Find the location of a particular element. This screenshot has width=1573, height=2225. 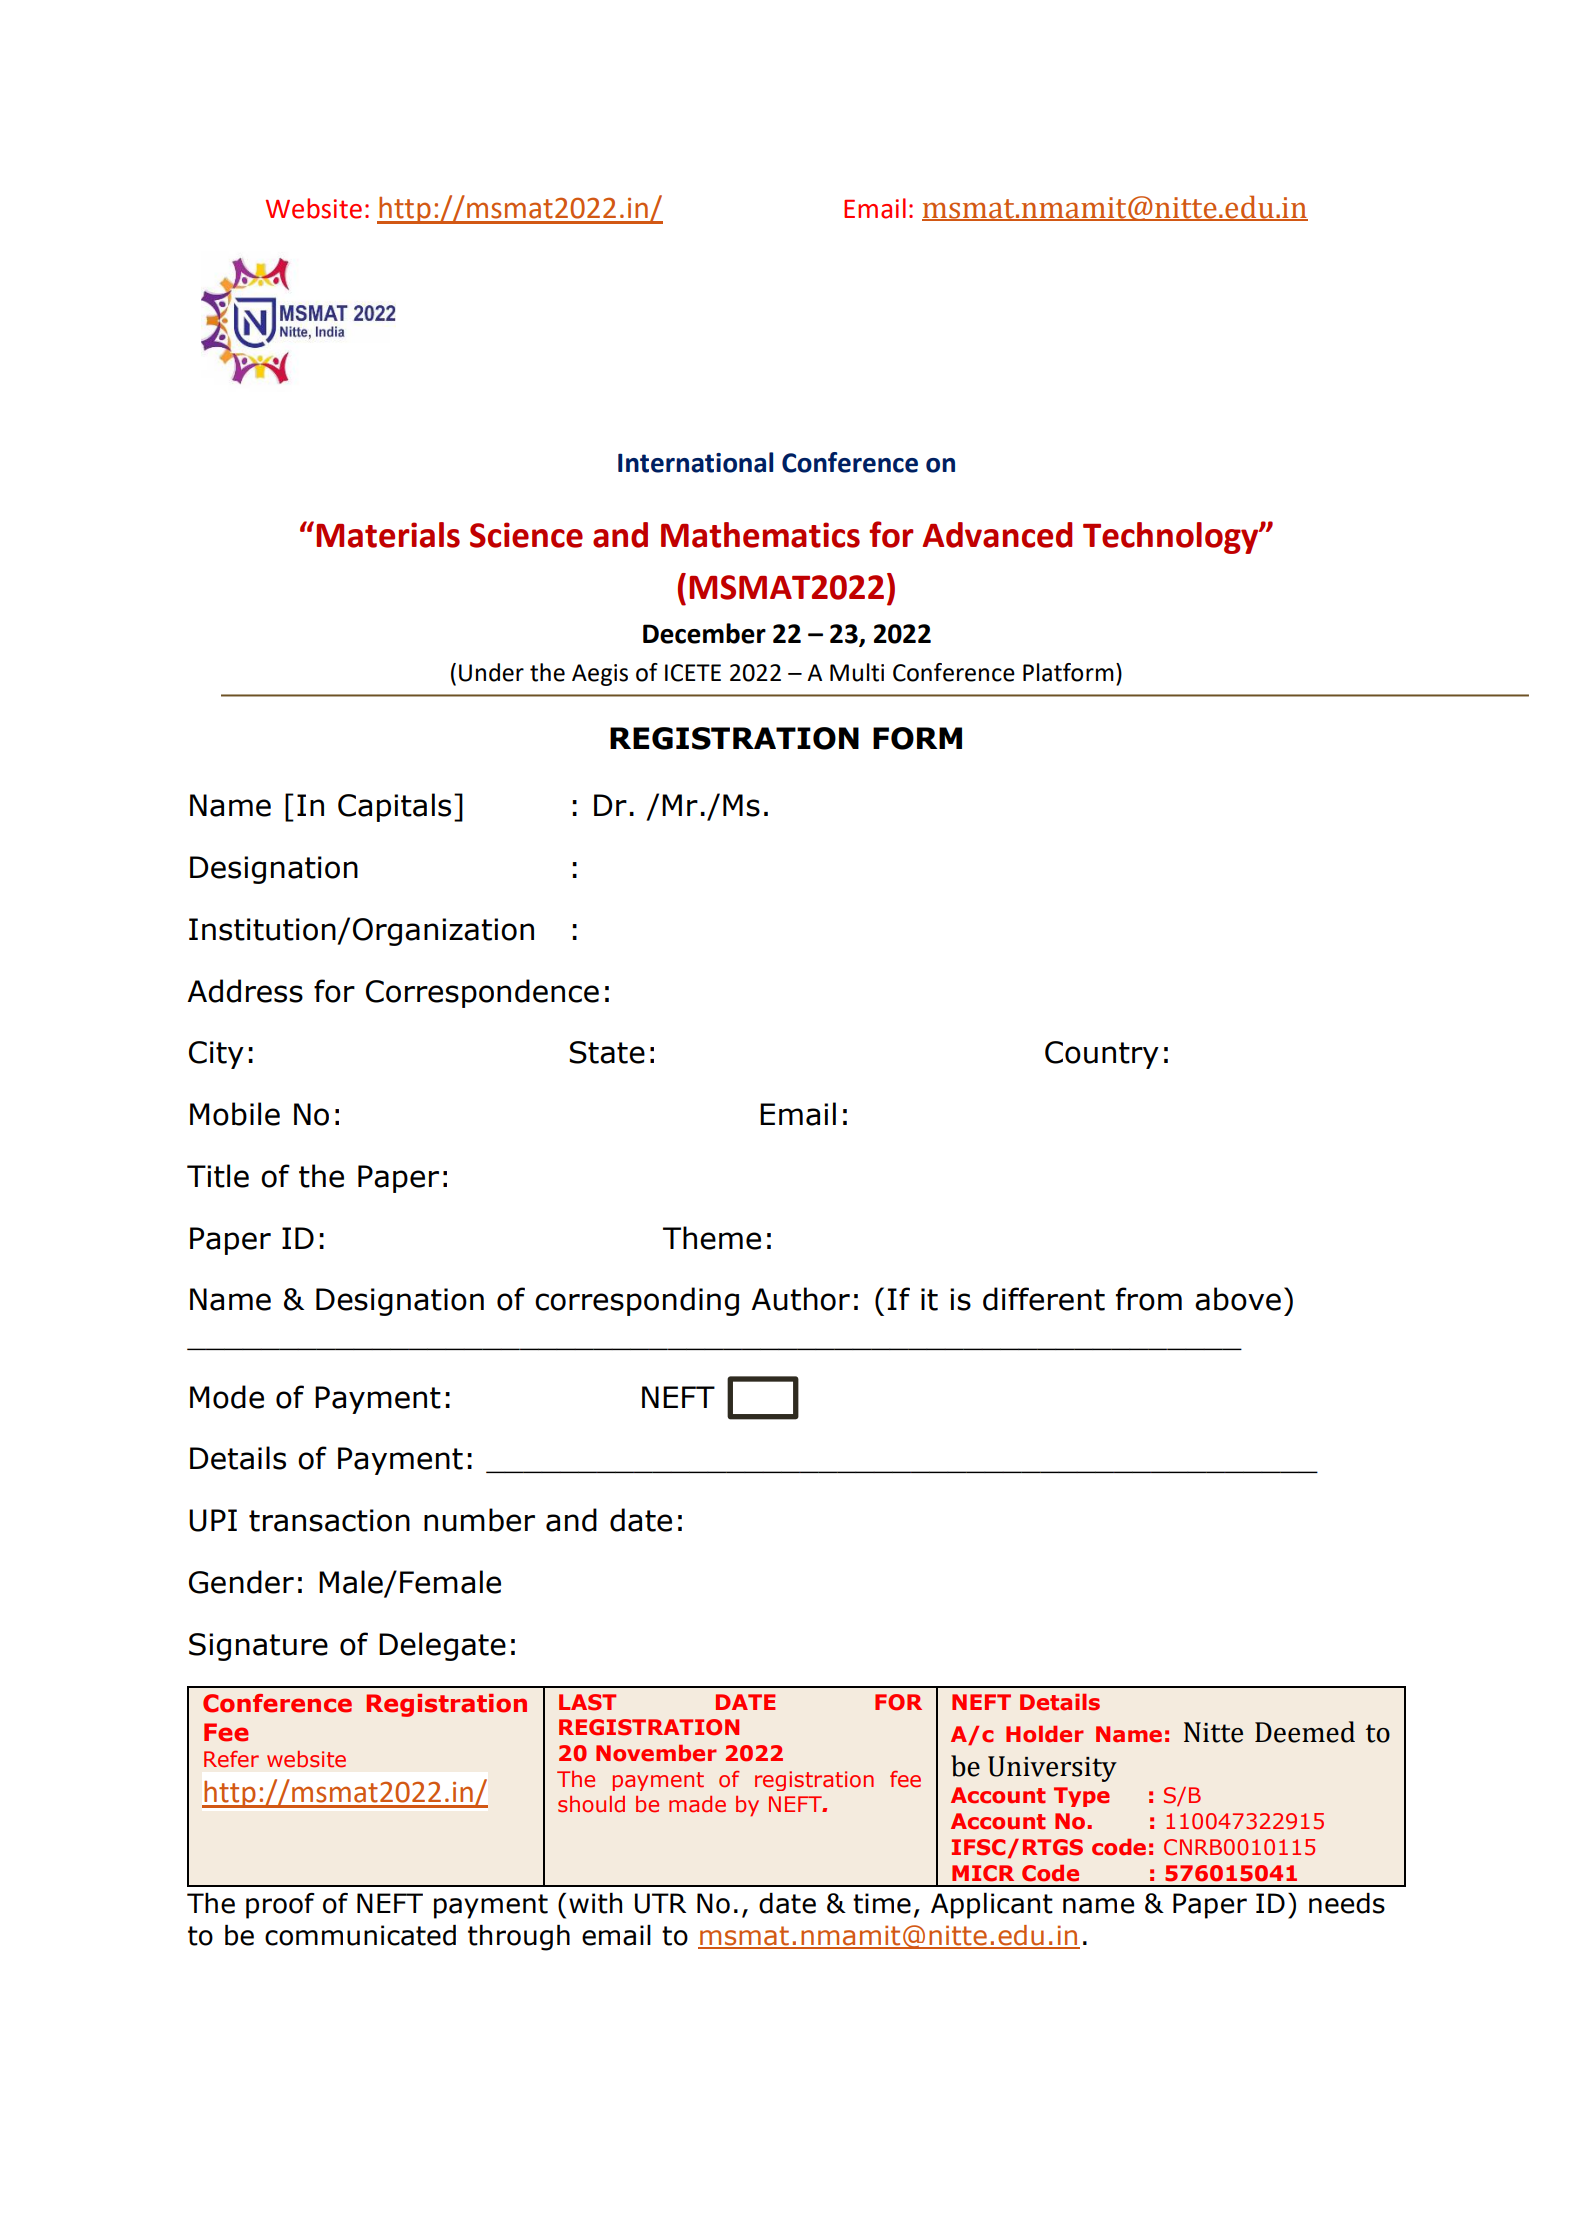

Address is located at coordinates (245, 991).
